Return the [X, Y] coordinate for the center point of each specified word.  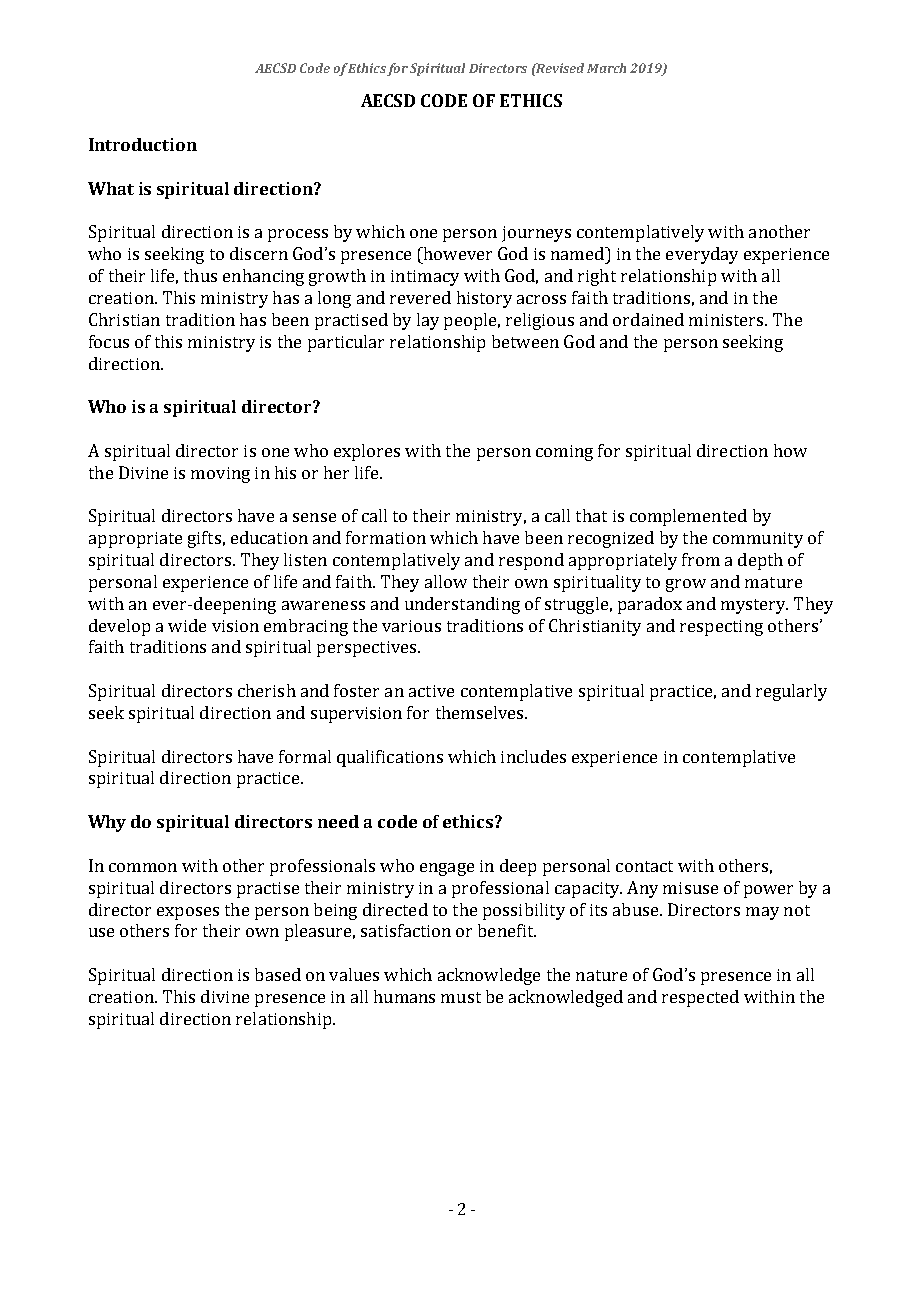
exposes [188, 913]
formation [386, 537]
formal [305, 756]
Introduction [143, 144]
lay [428, 321]
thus [200, 275]
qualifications [390, 758]
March [606, 68]
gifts [204, 539]
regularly [791, 692]
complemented [688, 517]
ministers [727, 320]
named [578, 253]
